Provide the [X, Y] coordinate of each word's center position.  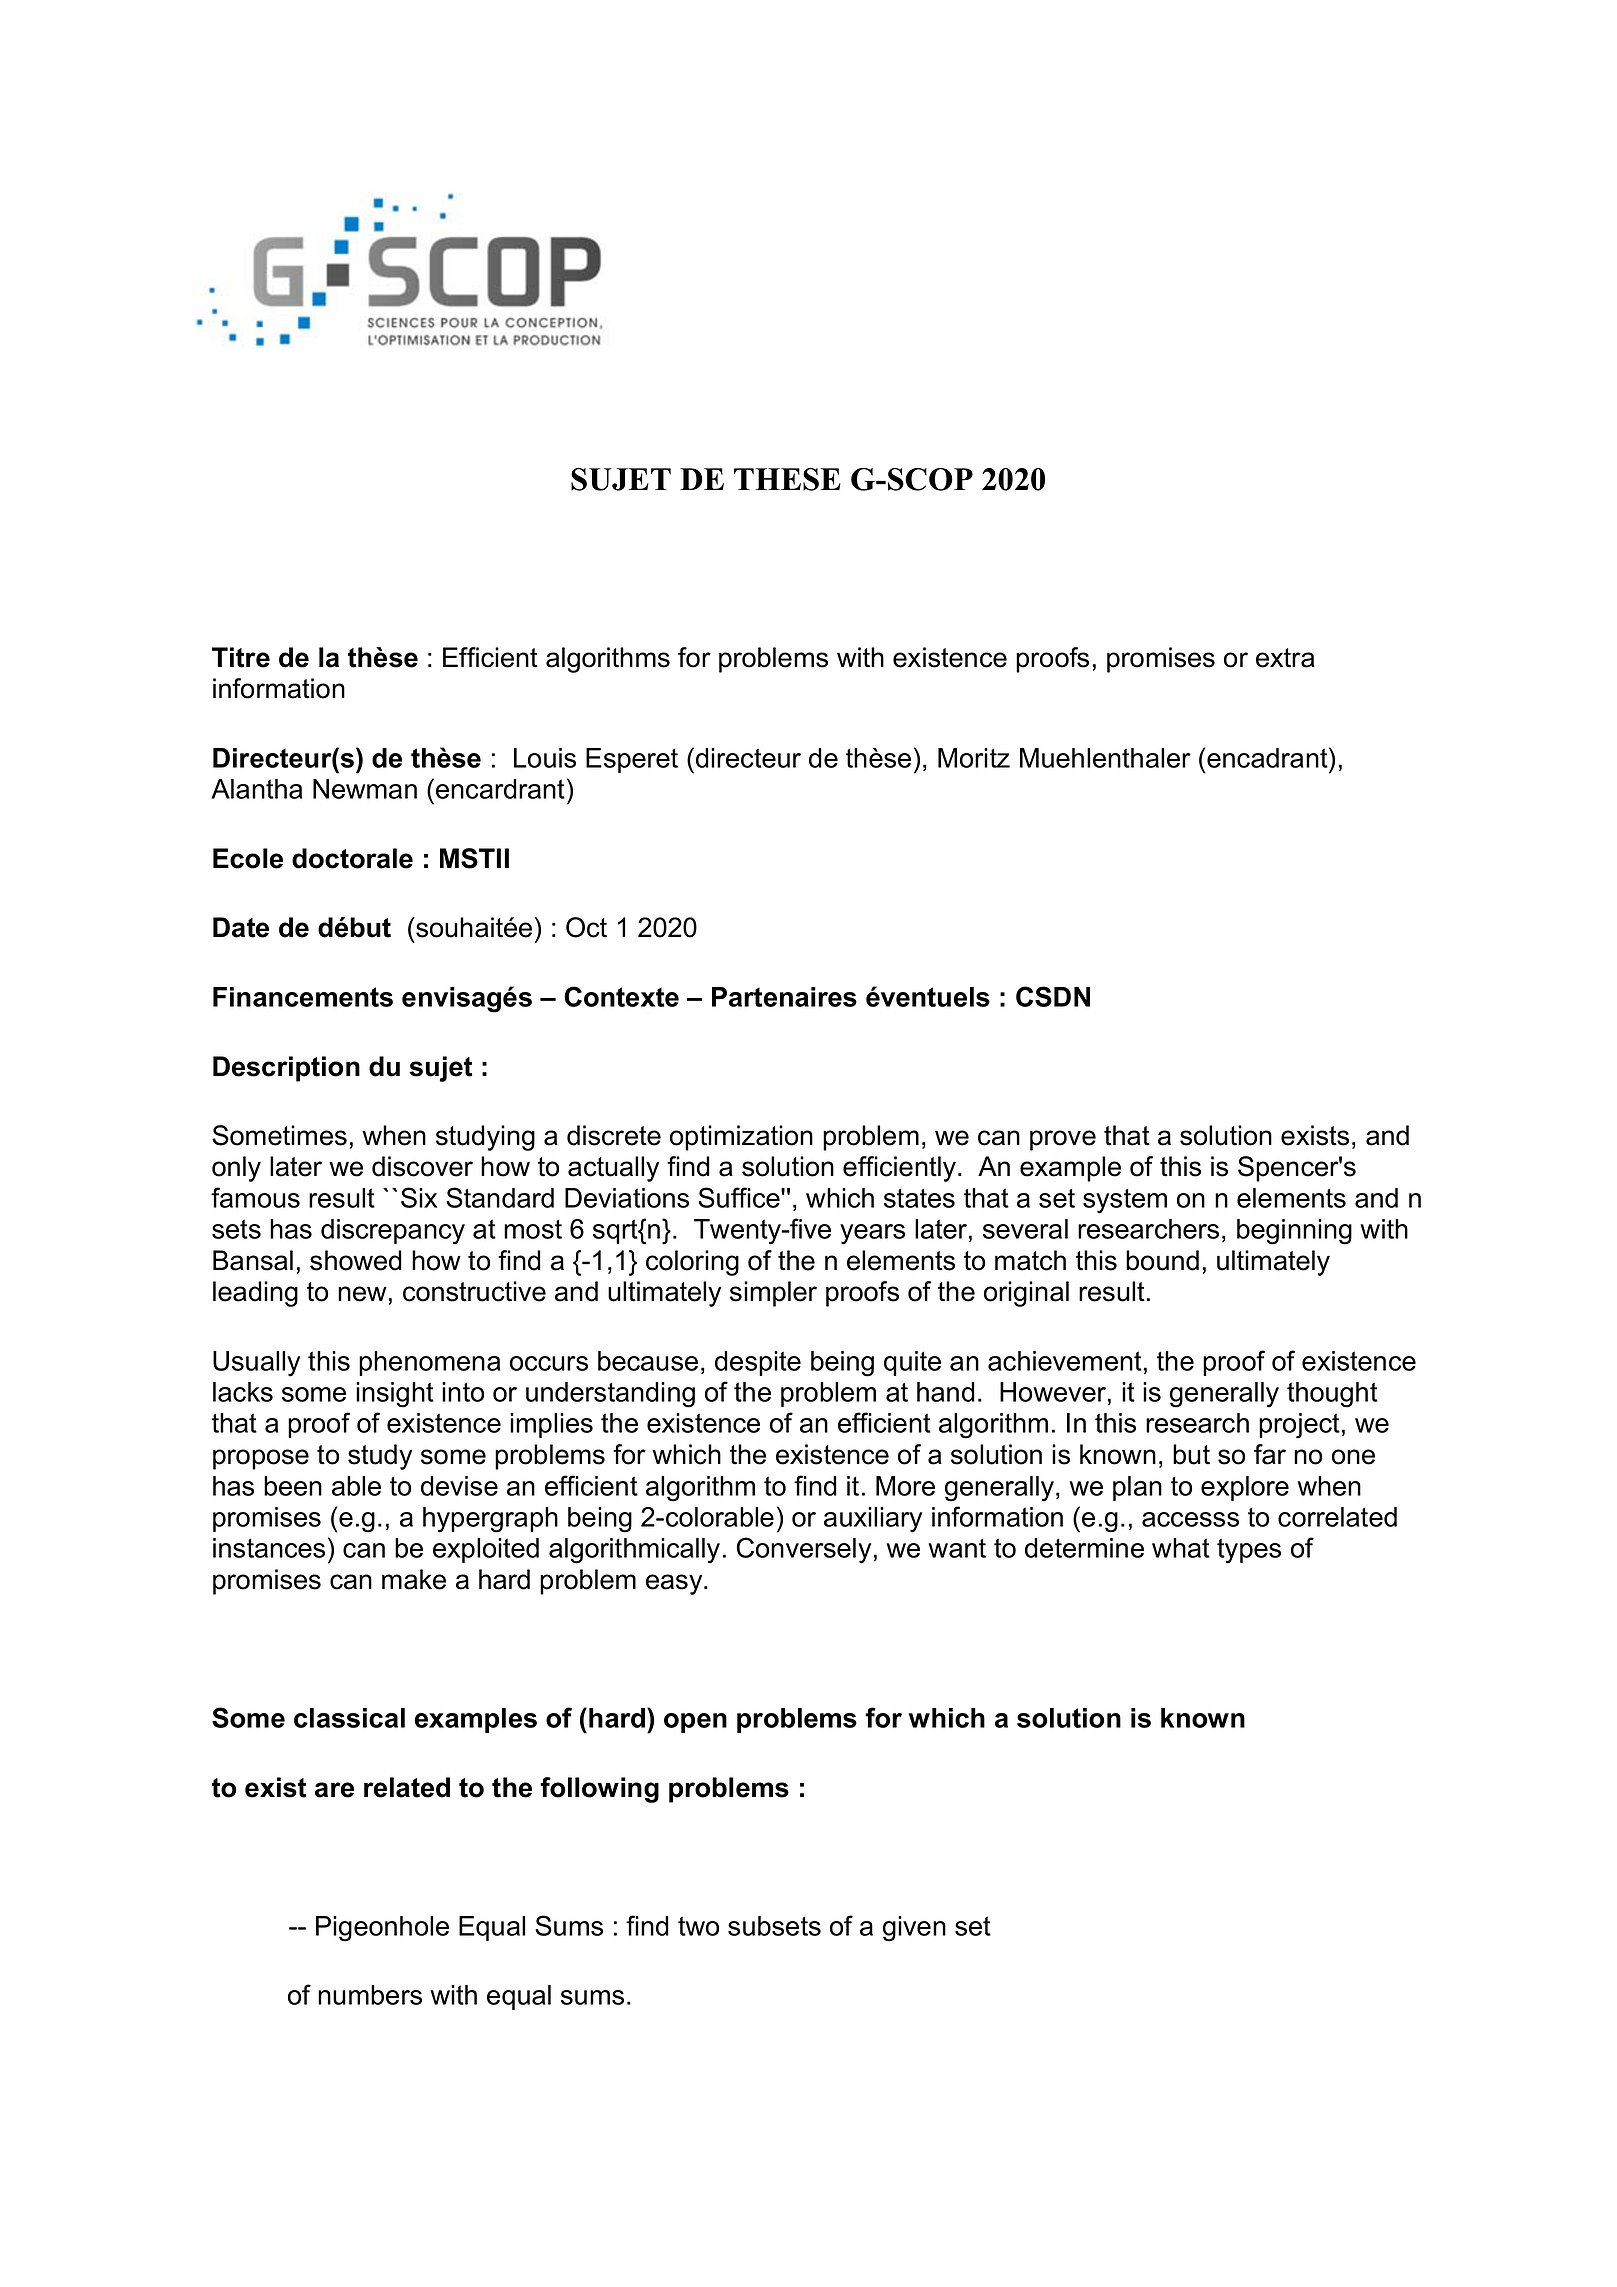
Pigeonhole [382, 1929]
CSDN [1053, 996]
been [293, 1486]
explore [1245, 1488]
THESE [787, 479]
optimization [741, 1138]
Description [286, 1069]
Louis [545, 758]
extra [1285, 658]
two [698, 1926]
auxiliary [873, 1520]
